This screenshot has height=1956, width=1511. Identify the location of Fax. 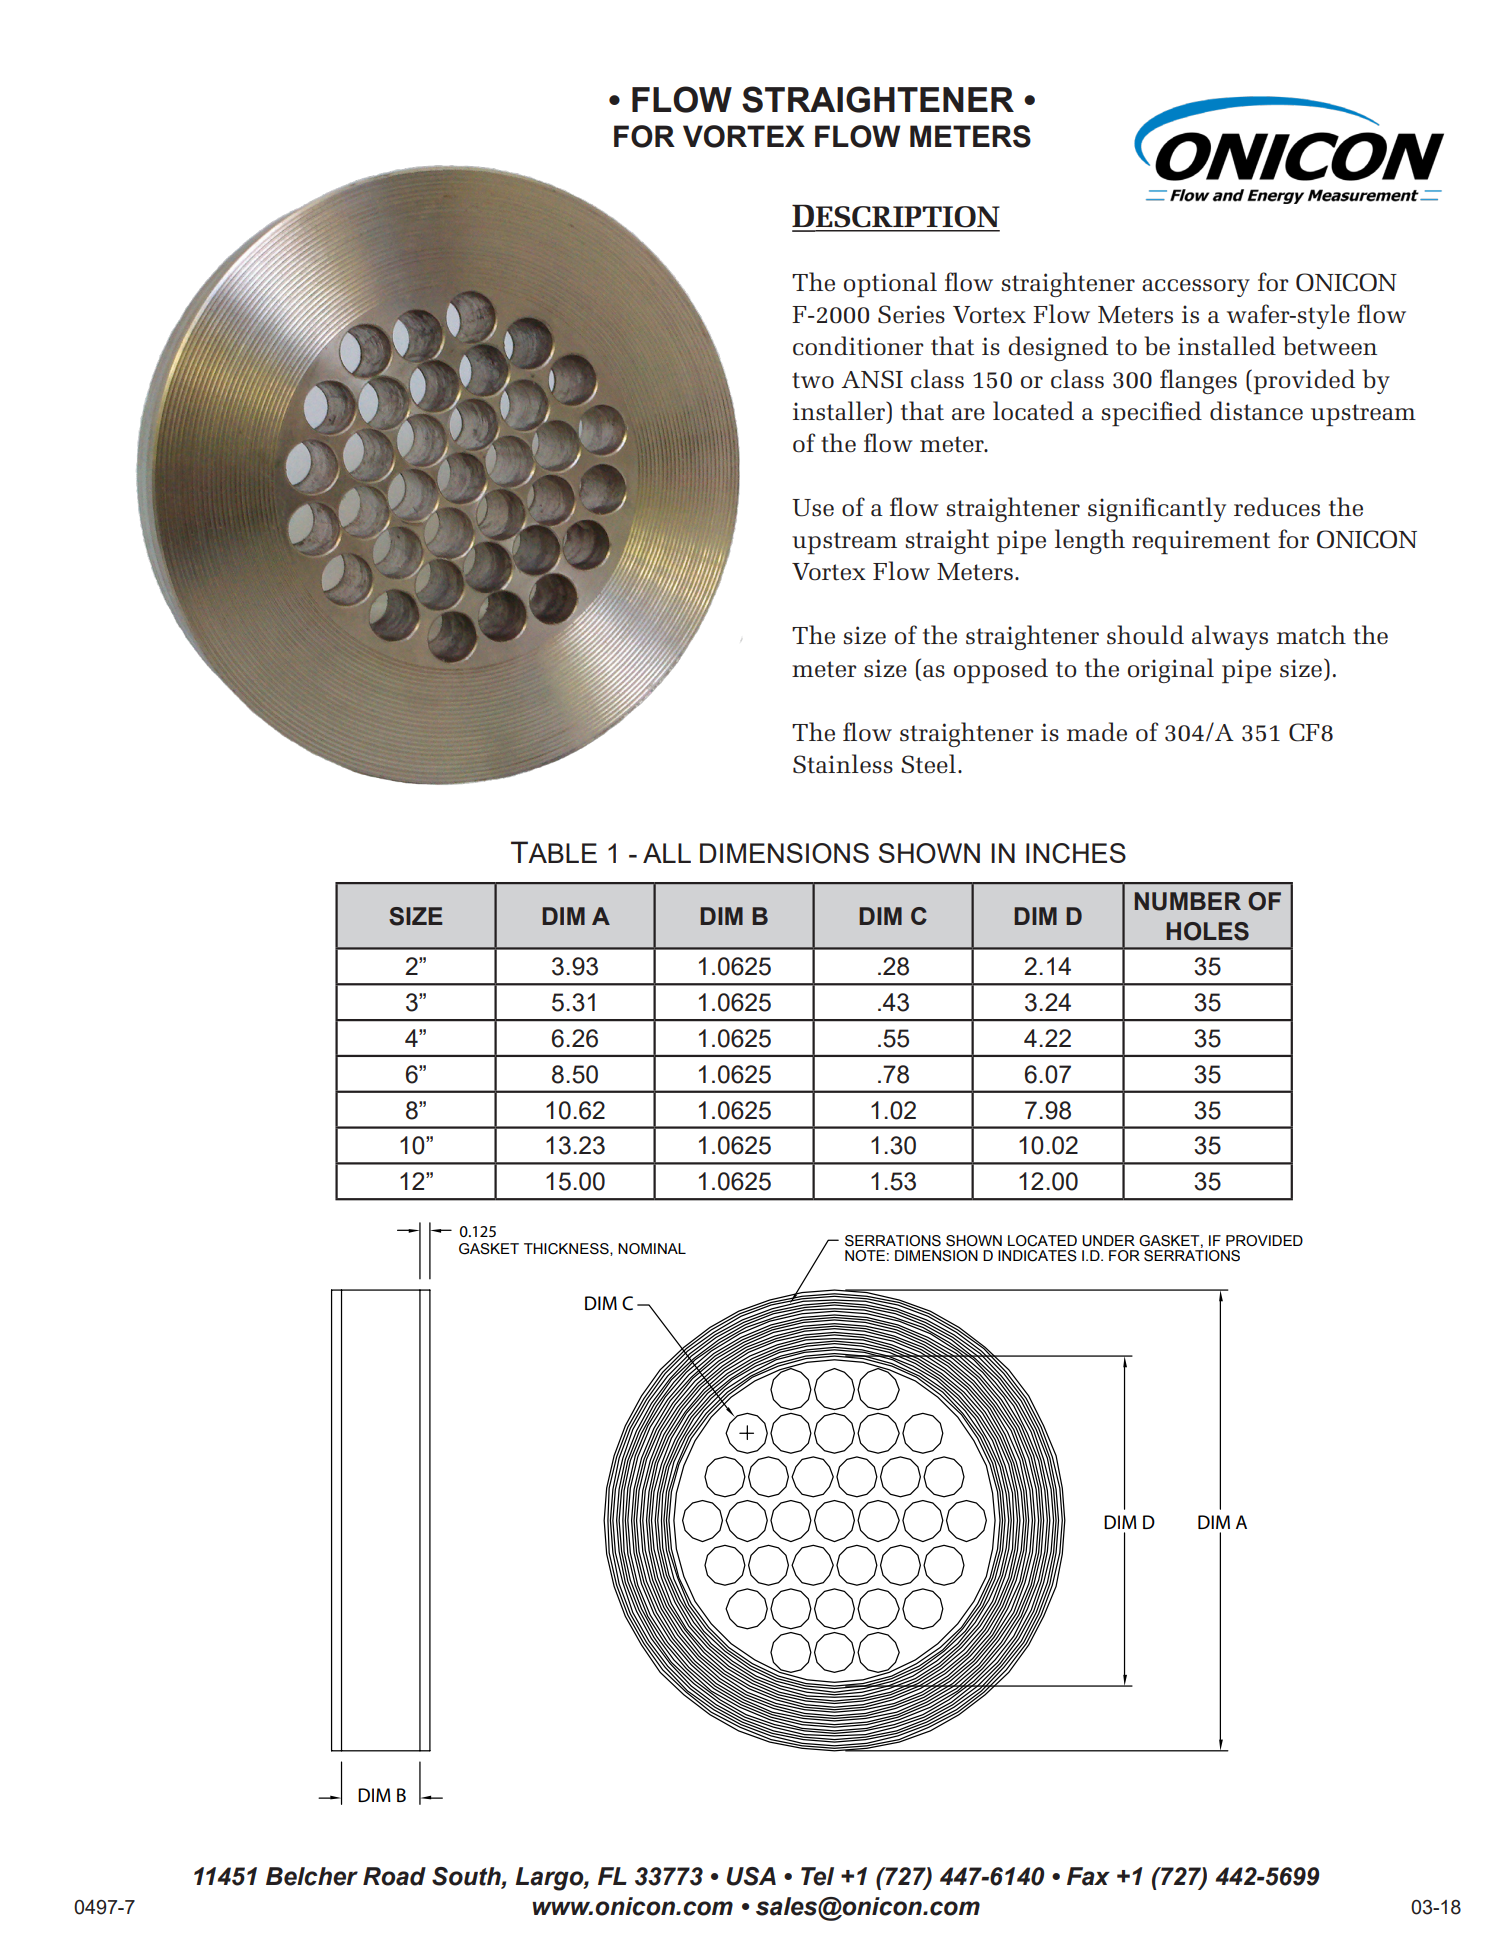
(1088, 1876).
